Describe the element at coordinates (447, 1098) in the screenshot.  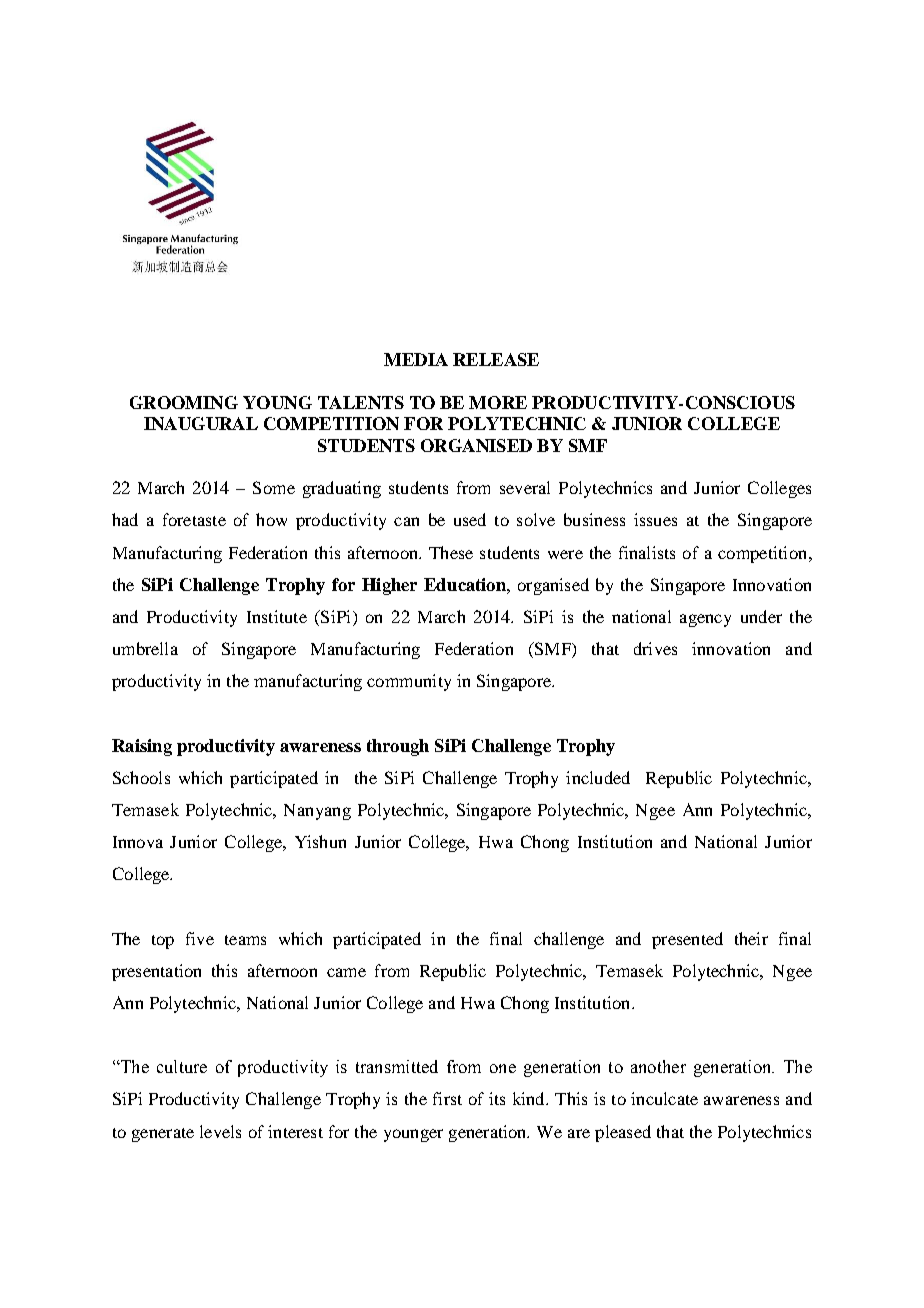
I see `first` at that location.
